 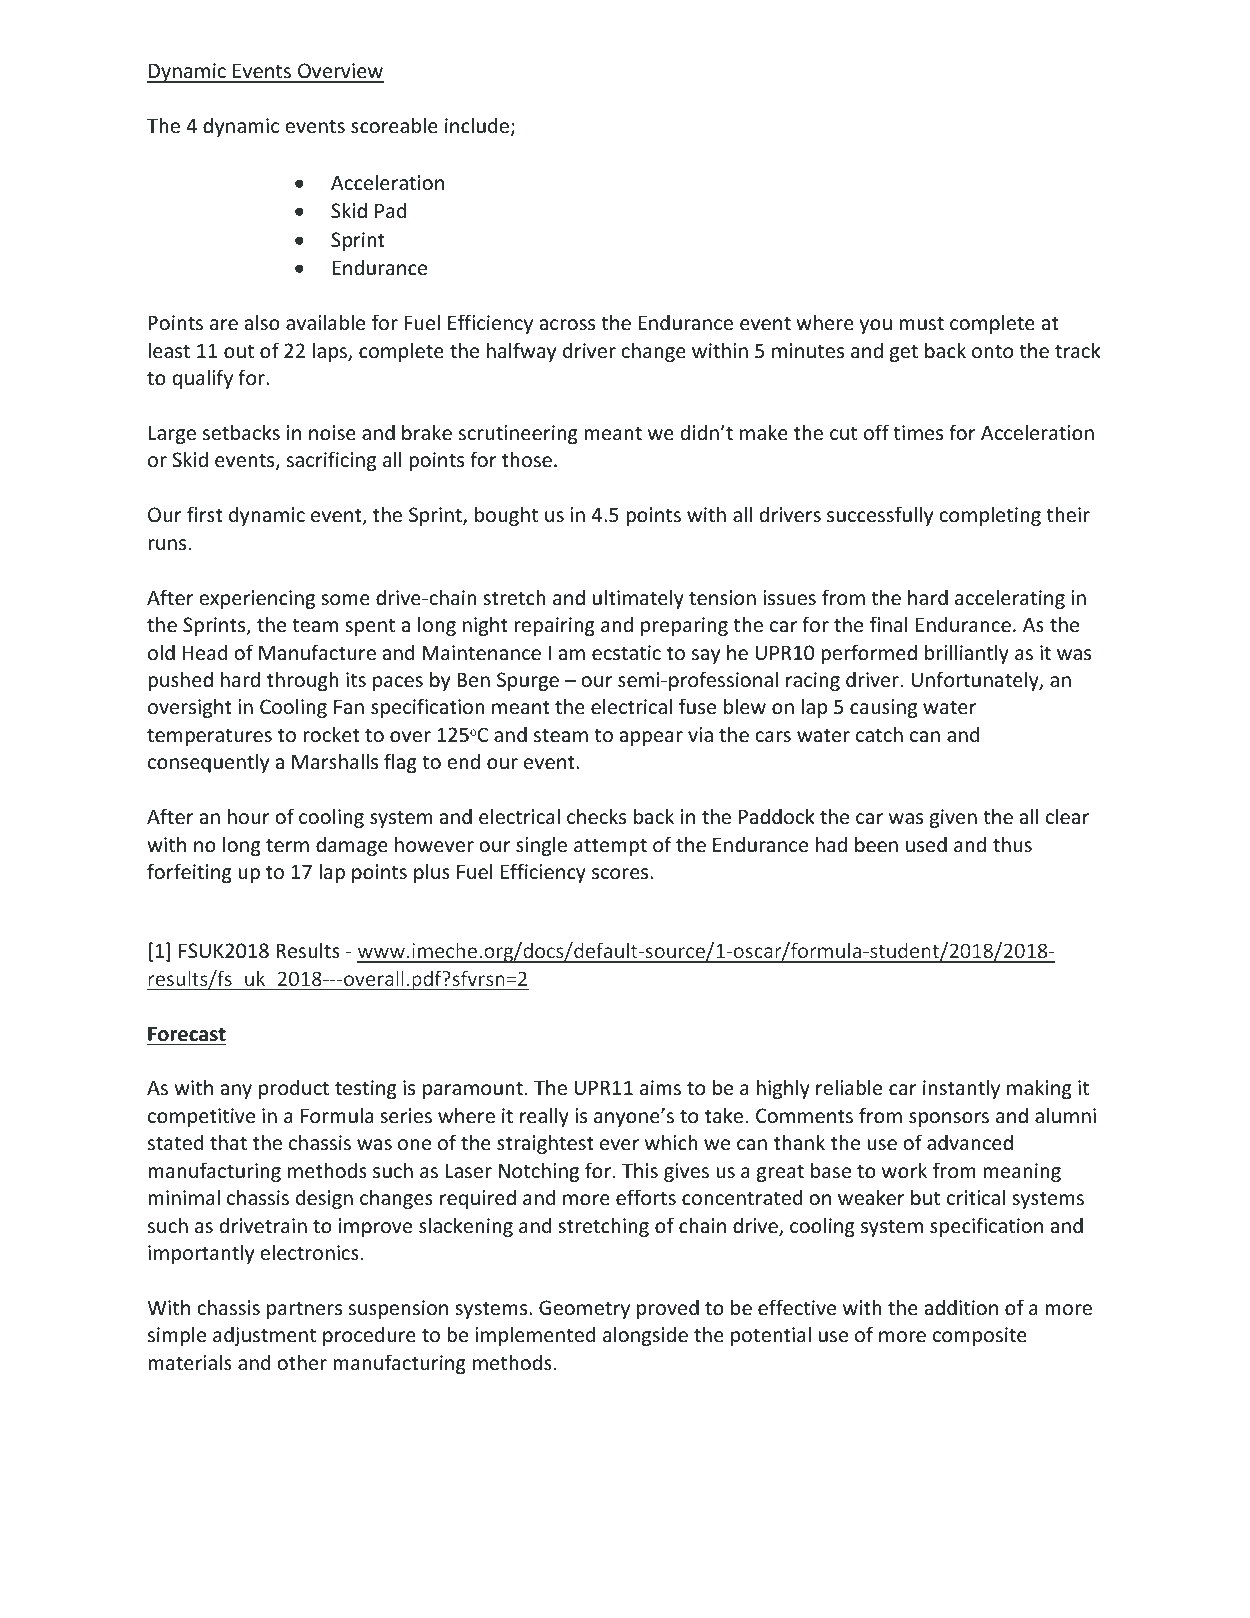 I want to click on must, so click(x=921, y=323).
